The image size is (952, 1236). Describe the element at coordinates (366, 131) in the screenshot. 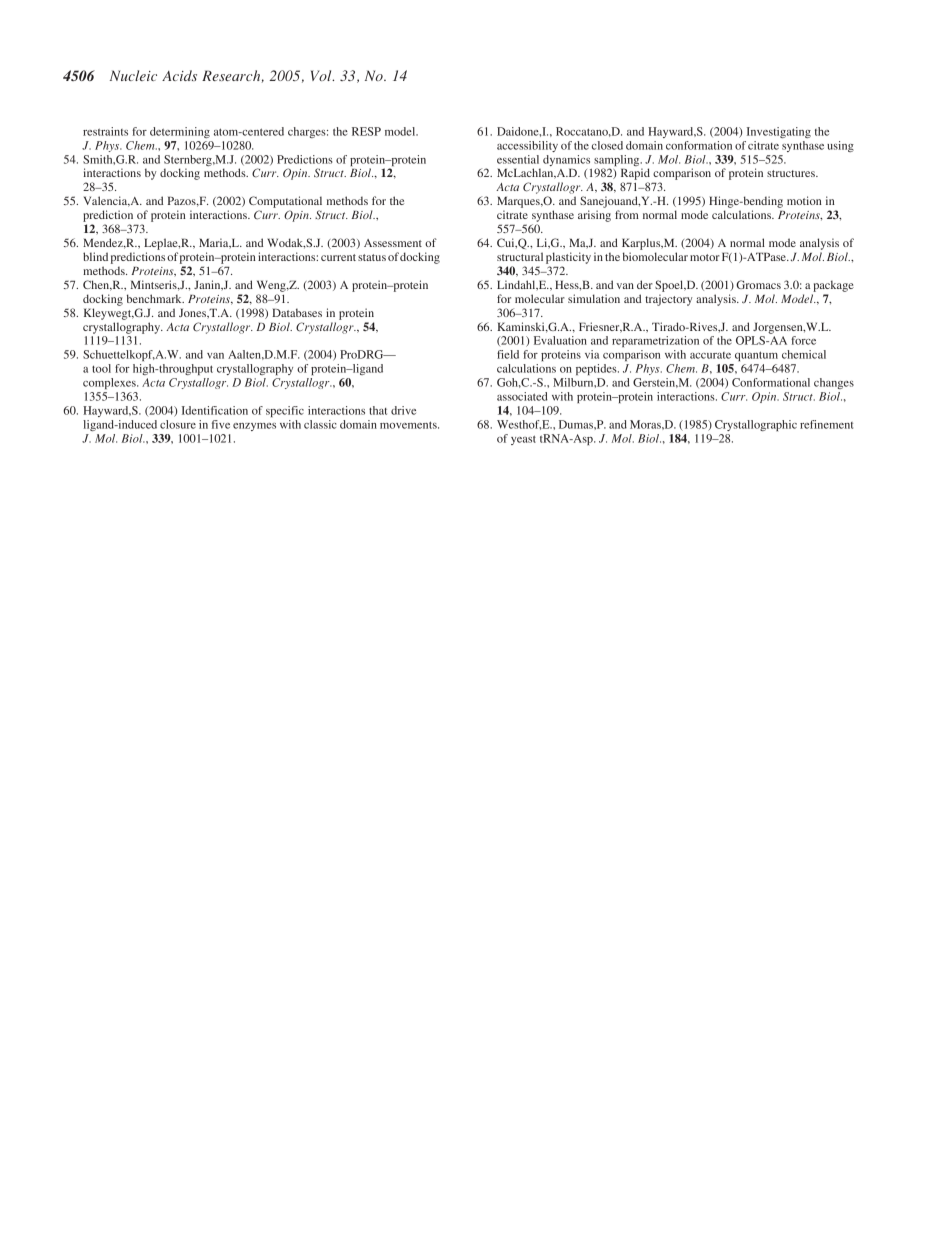

I see `RESP` at that location.
